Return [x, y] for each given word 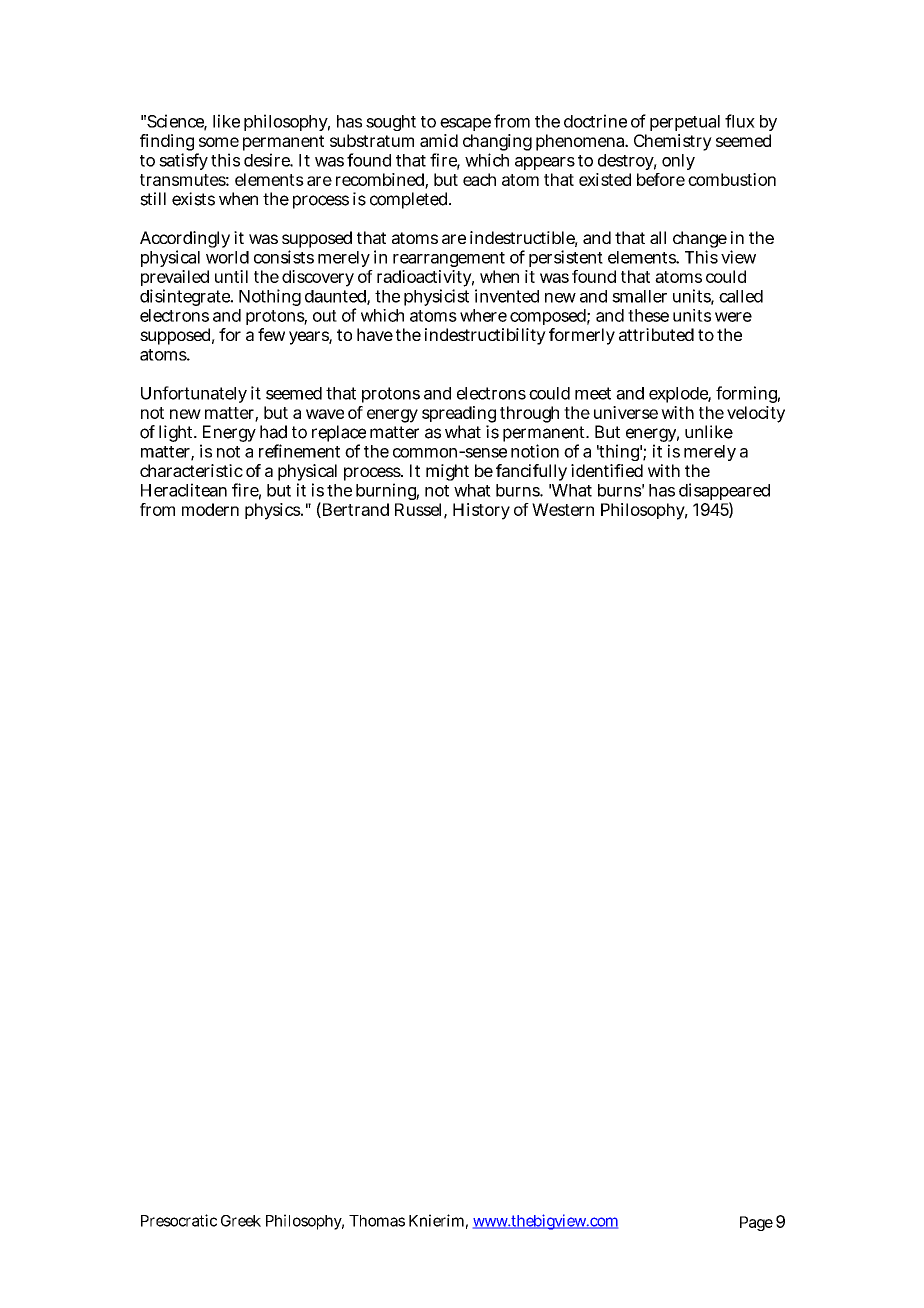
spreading [459, 416]
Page [756, 1223]
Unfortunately [194, 394]
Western [563, 509]
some [219, 142]
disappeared [724, 493]
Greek [241, 1221]
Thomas [377, 1221]
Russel [420, 510]
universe [626, 412]
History [481, 511]
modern [210, 509]
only [678, 162]
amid [439, 140]
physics [273, 511]
